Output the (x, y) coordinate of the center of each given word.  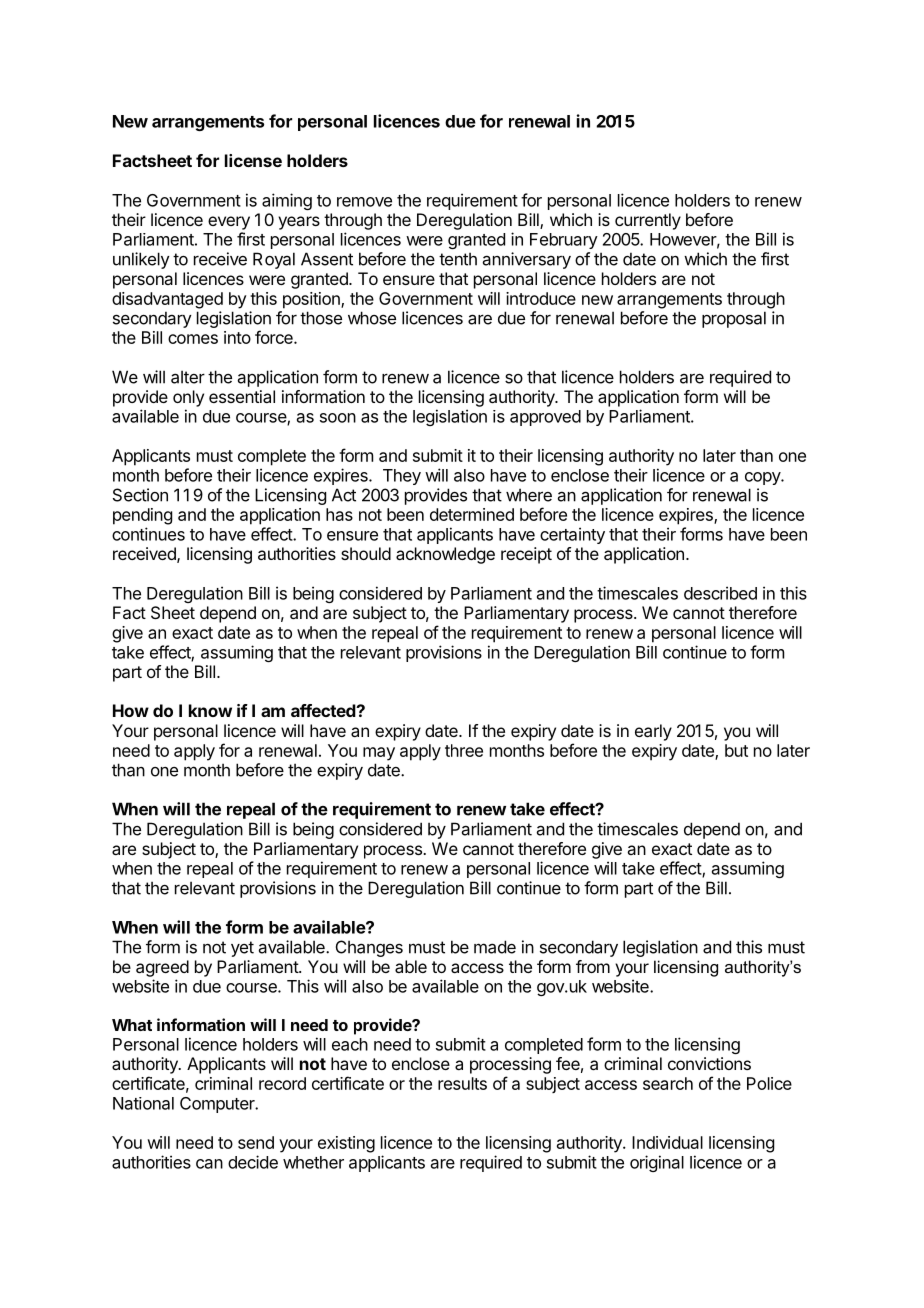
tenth (458, 259)
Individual (667, 1142)
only (188, 398)
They (402, 477)
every (229, 223)
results (462, 1083)
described (720, 593)
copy (763, 478)
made (495, 947)
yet (242, 949)
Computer (218, 1105)
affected (324, 710)
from (593, 966)
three (464, 750)
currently (648, 221)
